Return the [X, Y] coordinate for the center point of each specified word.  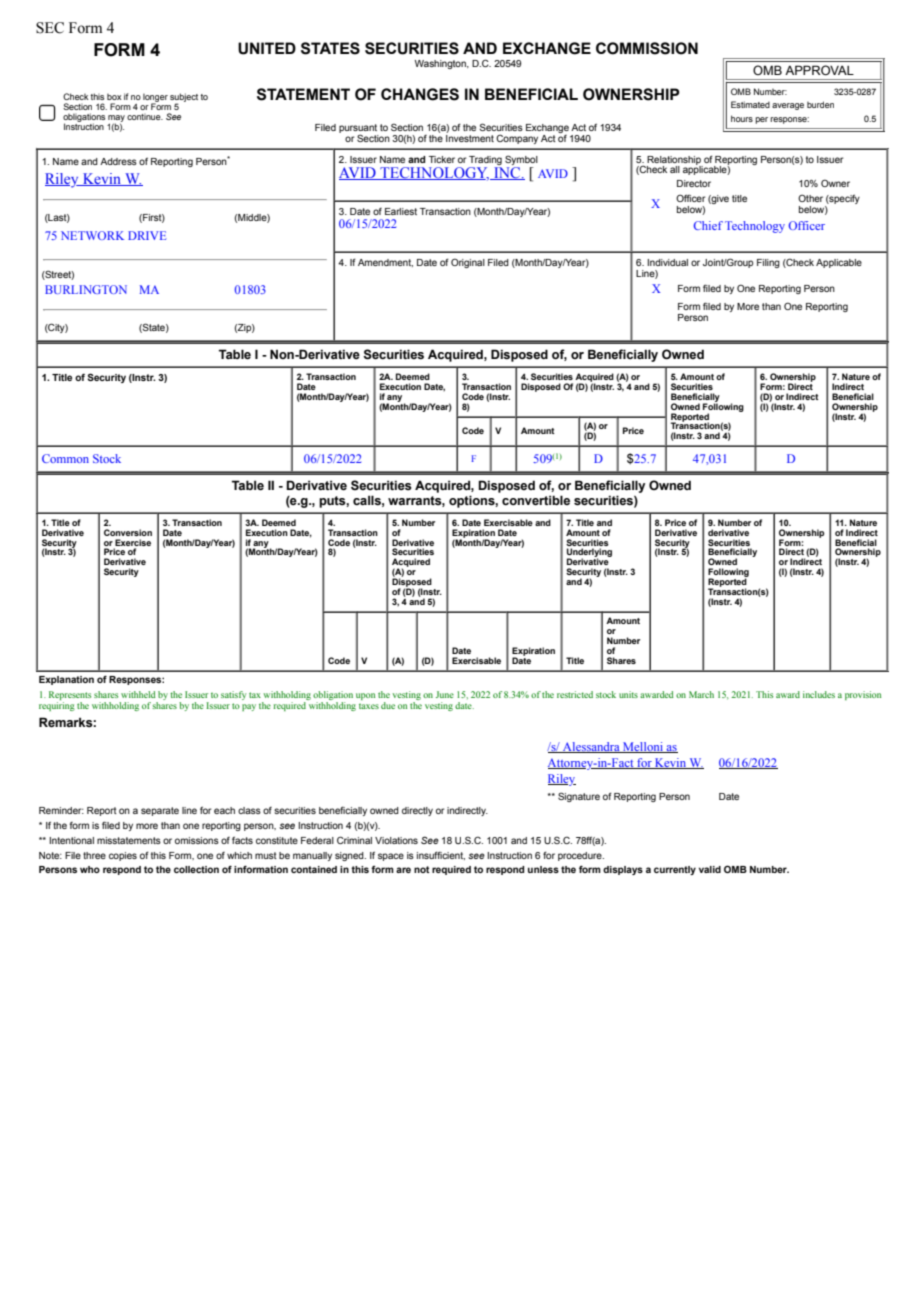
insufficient [441, 855]
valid [710, 869]
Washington [441, 64]
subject [184, 99]
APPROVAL [819, 70]
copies [123, 856]
